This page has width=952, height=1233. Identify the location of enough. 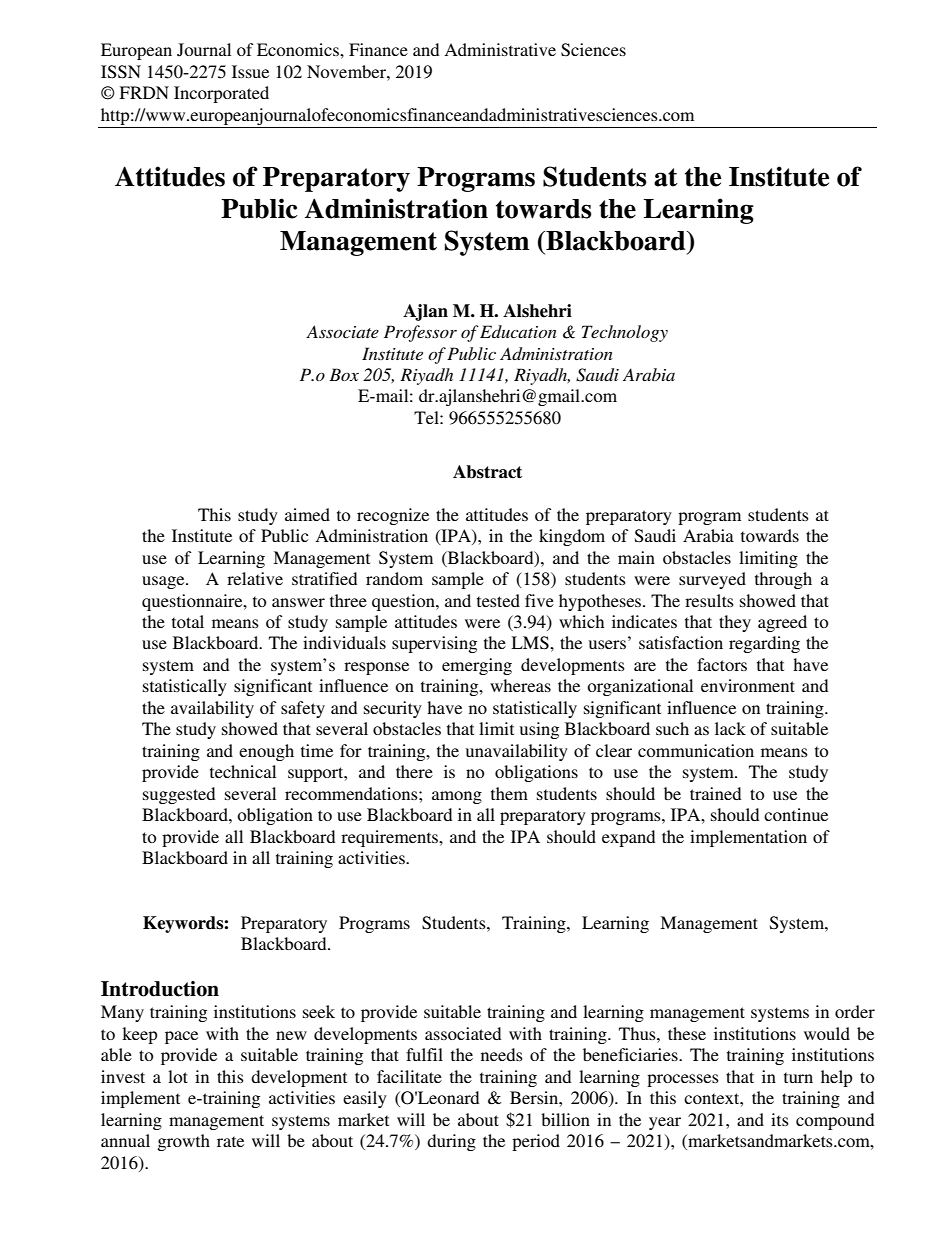
(266, 752).
